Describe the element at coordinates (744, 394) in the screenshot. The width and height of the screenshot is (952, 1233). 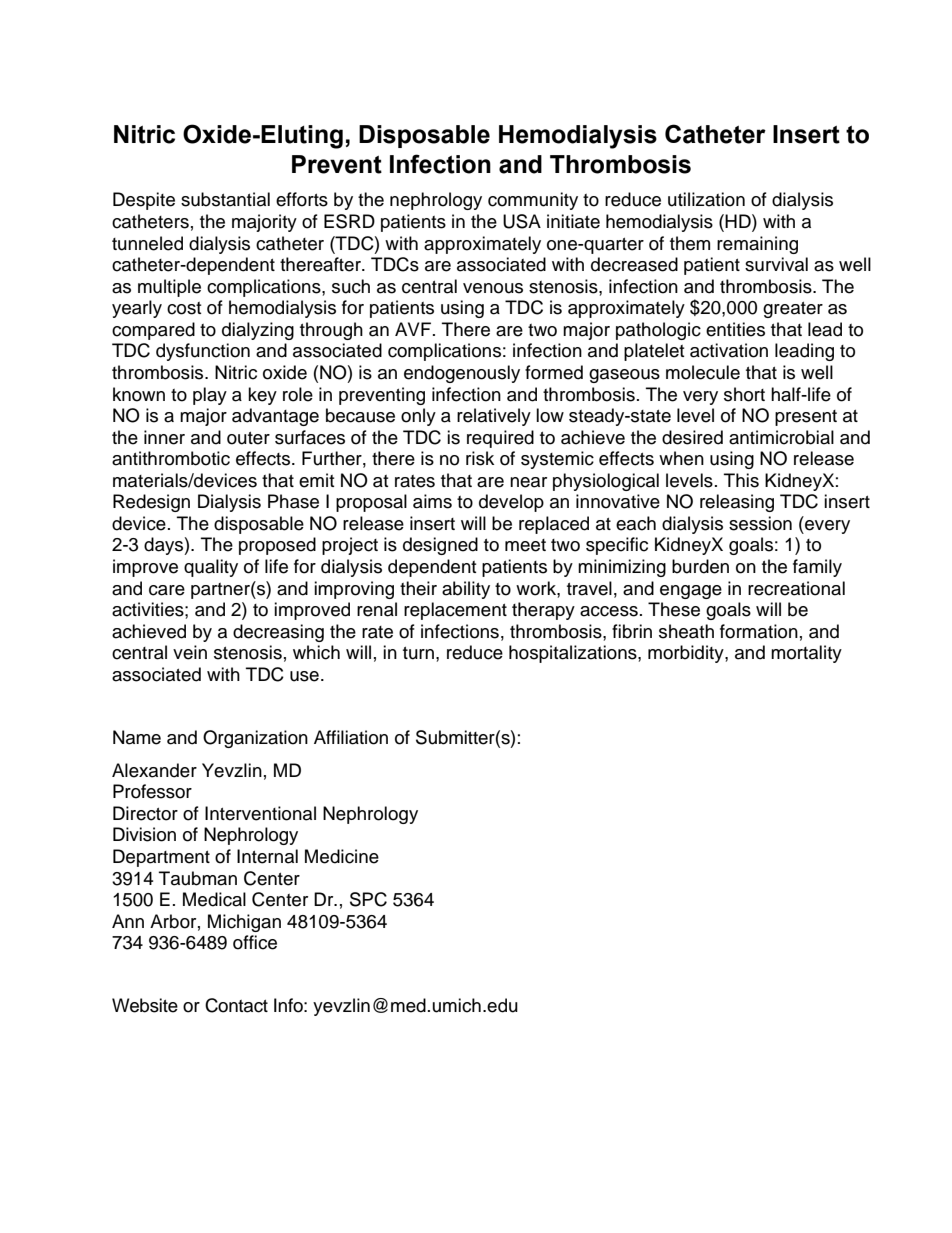
I see `short` at that location.
